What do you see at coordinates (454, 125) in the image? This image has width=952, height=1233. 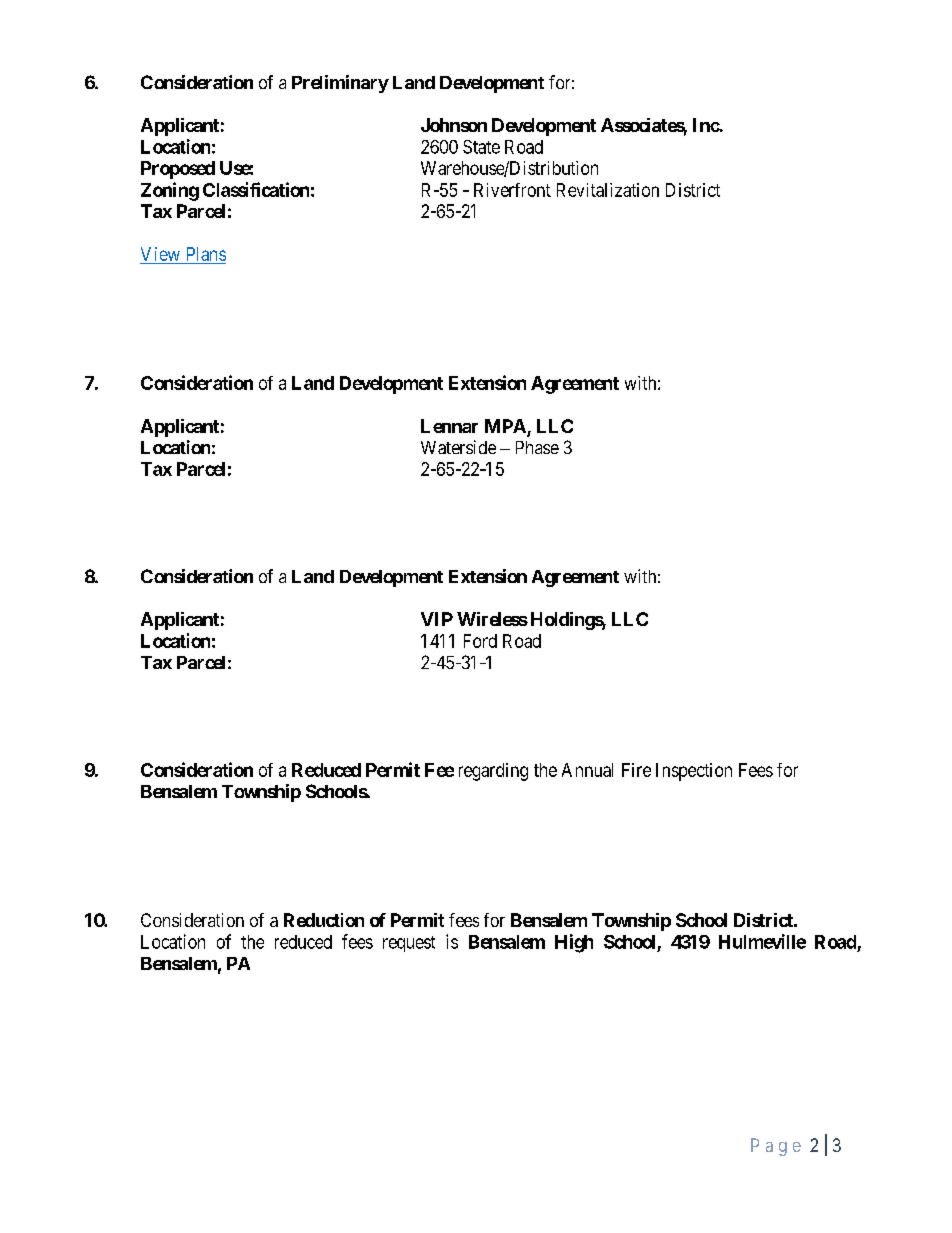 I see `Johnson` at bounding box center [454, 125].
